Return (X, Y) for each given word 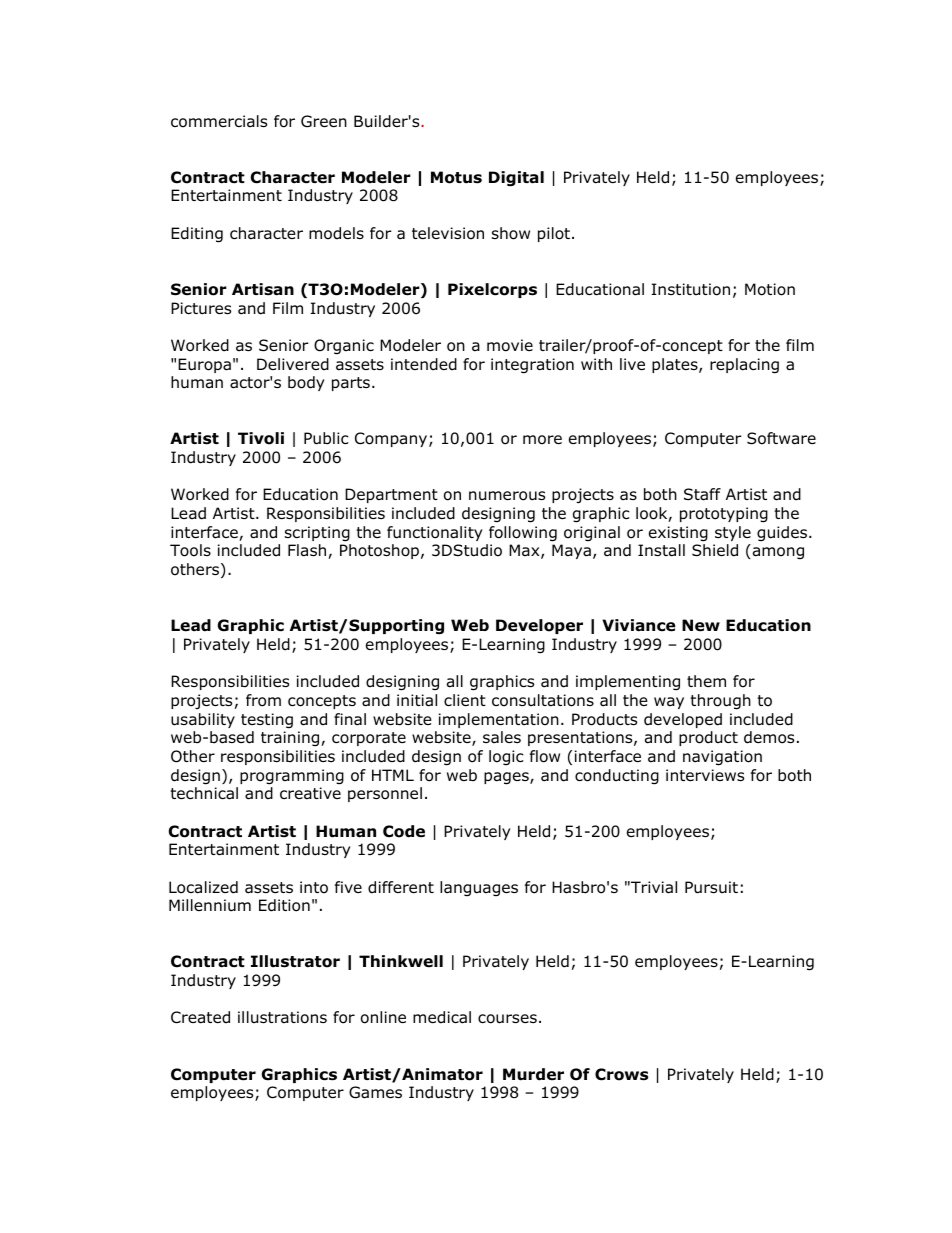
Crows (621, 1074)
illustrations (282, 1017)
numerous (507, 496)
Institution (690, 289)
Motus (456, 177)
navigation (722, 758)
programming (292, 777)
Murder (533, 1074)
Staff (702, 494)
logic (506, 757)
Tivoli (261, 438)
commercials (219, 121)
